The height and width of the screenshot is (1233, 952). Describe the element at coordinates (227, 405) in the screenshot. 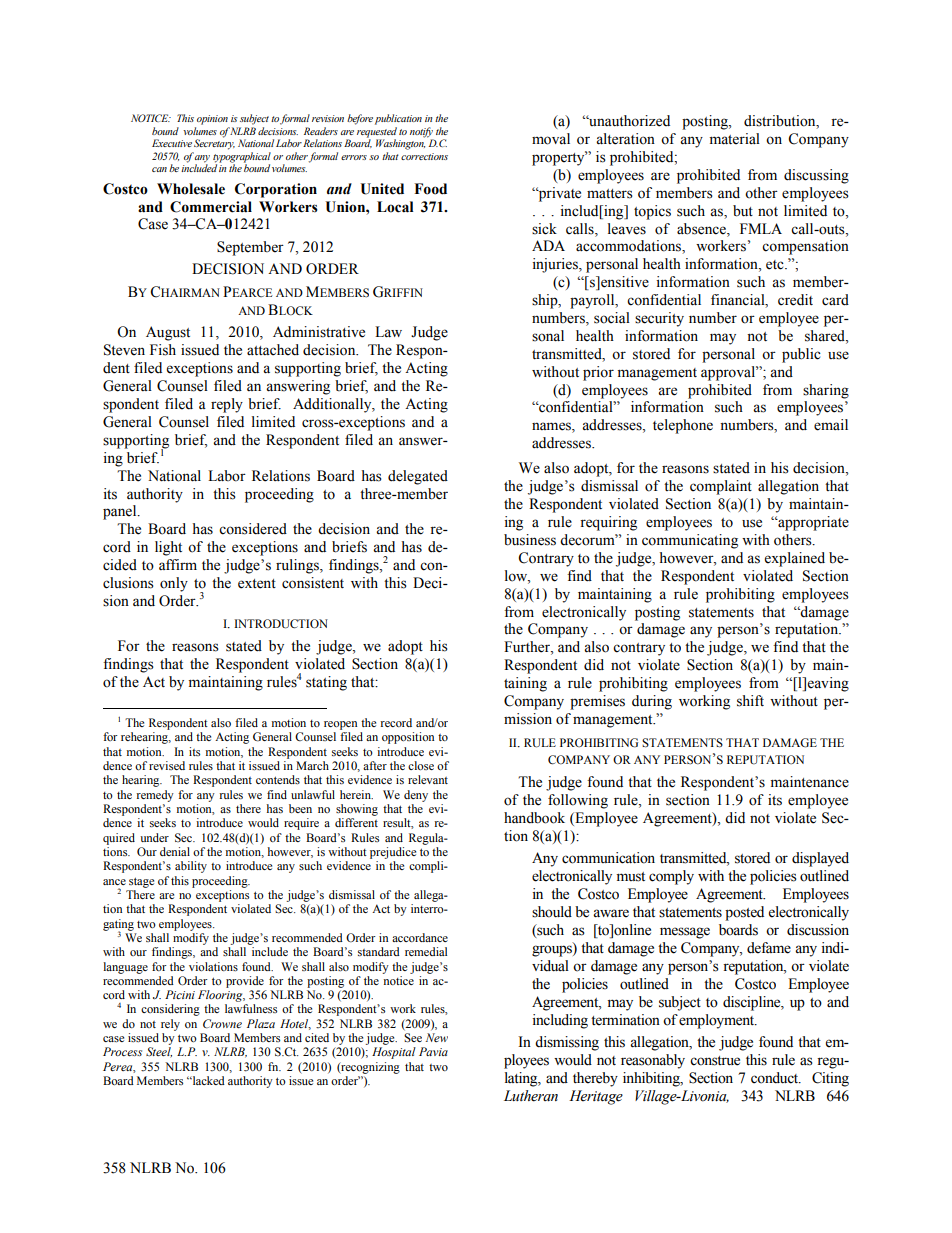

I see `reply` at that location.
